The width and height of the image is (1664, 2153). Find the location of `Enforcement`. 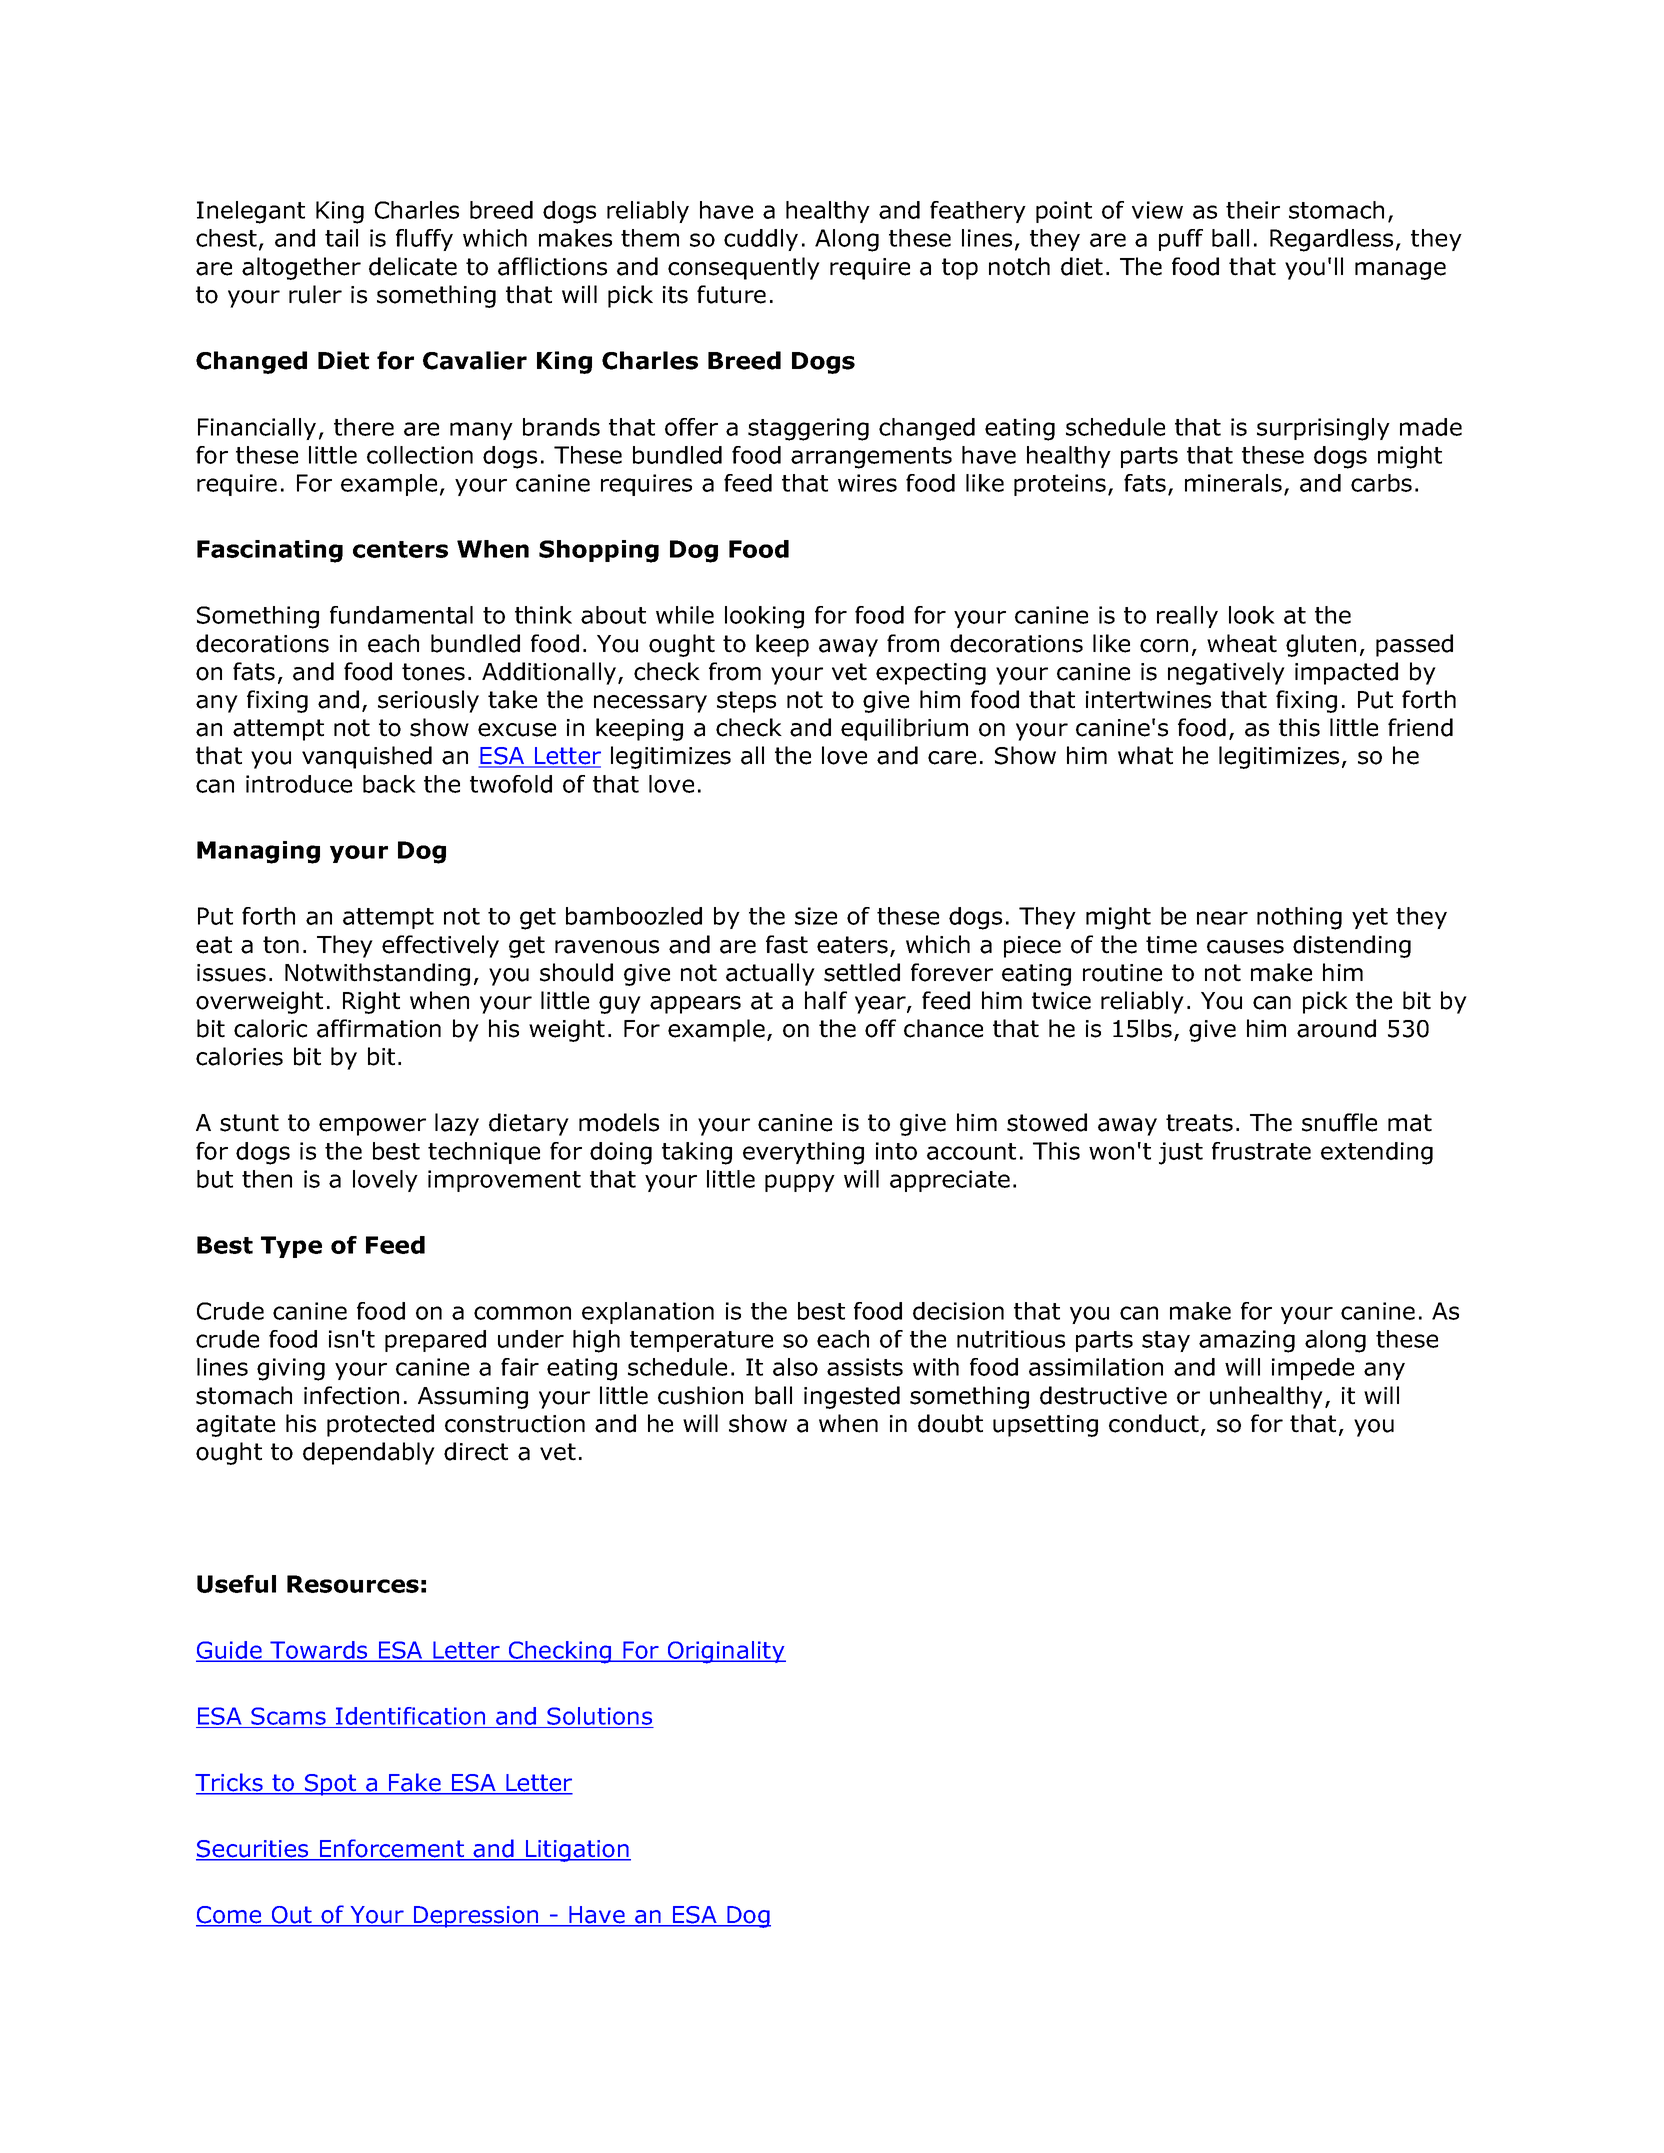

Enforcement is located at coordinates (392, 1849).
